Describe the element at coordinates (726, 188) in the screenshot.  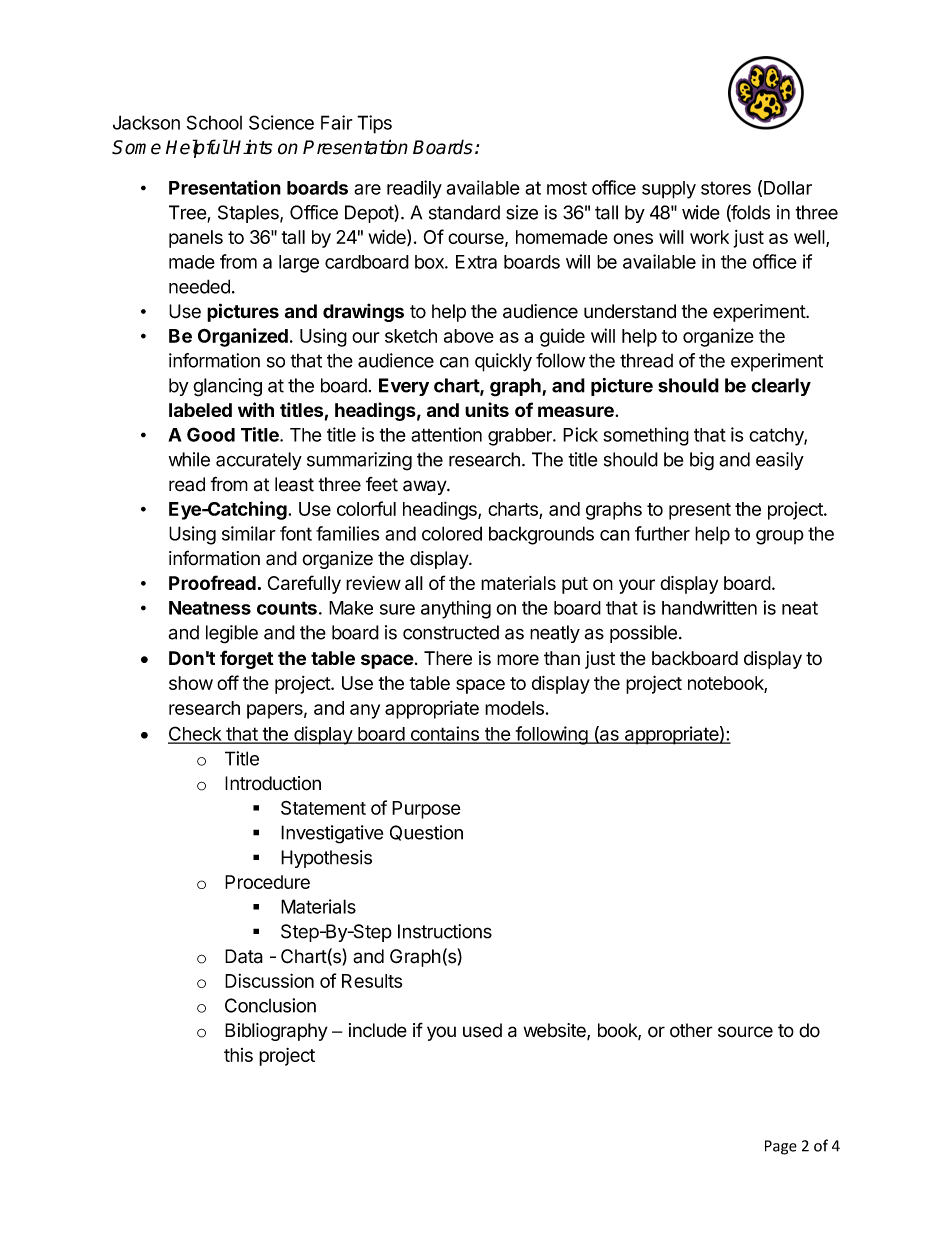
I see `stores` at that location.
